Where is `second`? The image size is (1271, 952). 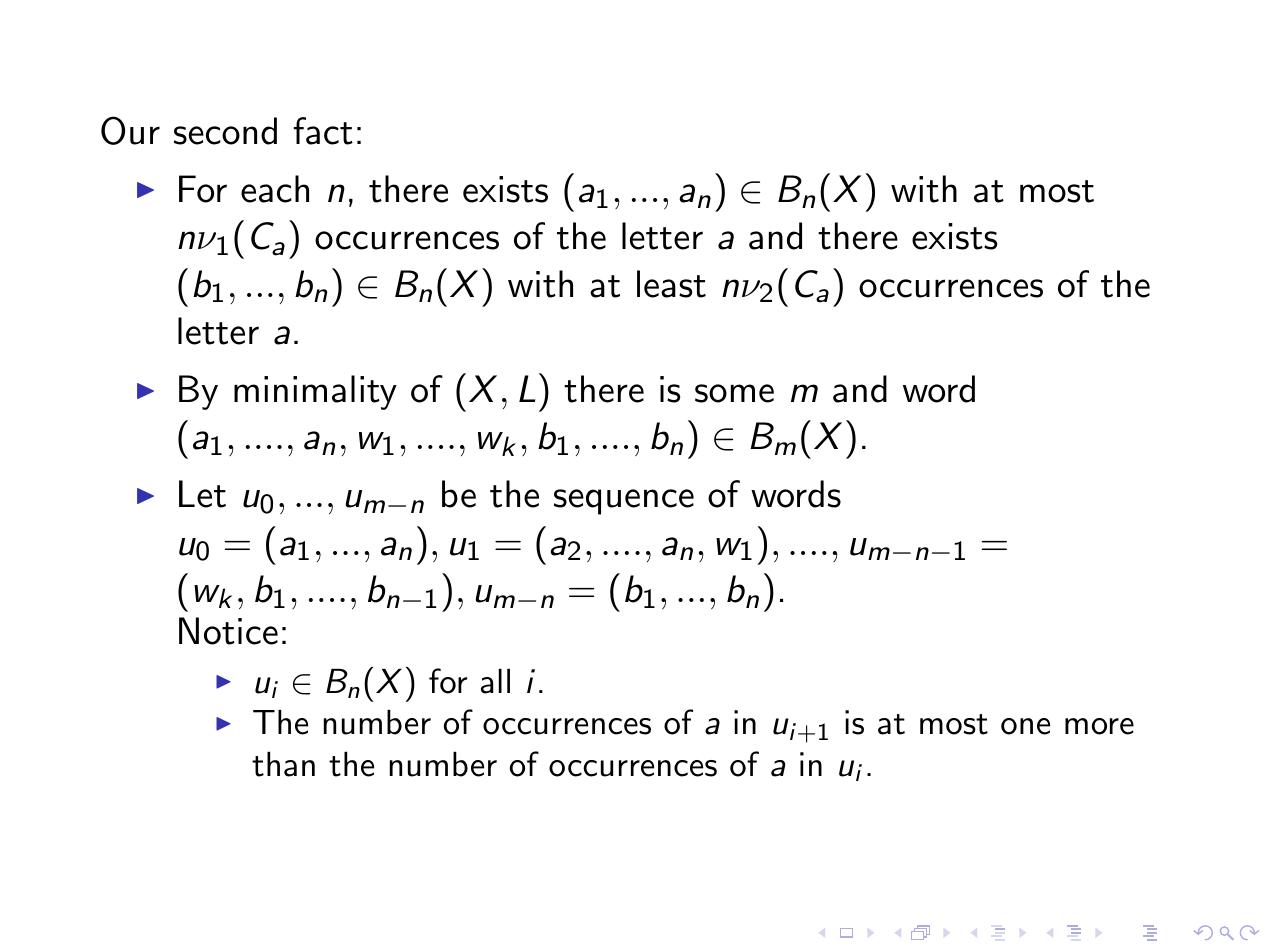
second is located at coordinates (225, 131).
